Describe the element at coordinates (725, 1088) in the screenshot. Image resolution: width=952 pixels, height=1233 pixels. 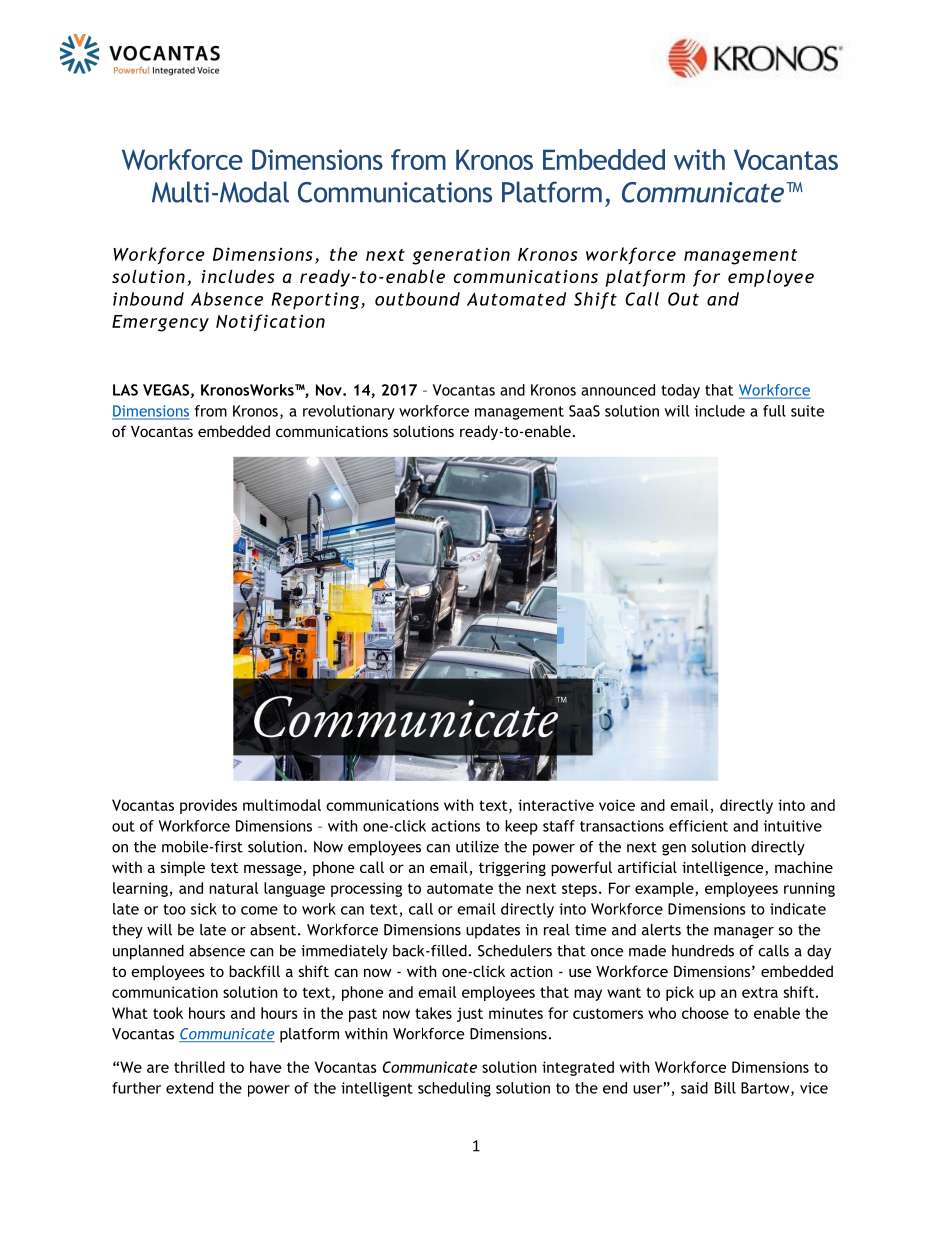
I see `Bill` at that location.
